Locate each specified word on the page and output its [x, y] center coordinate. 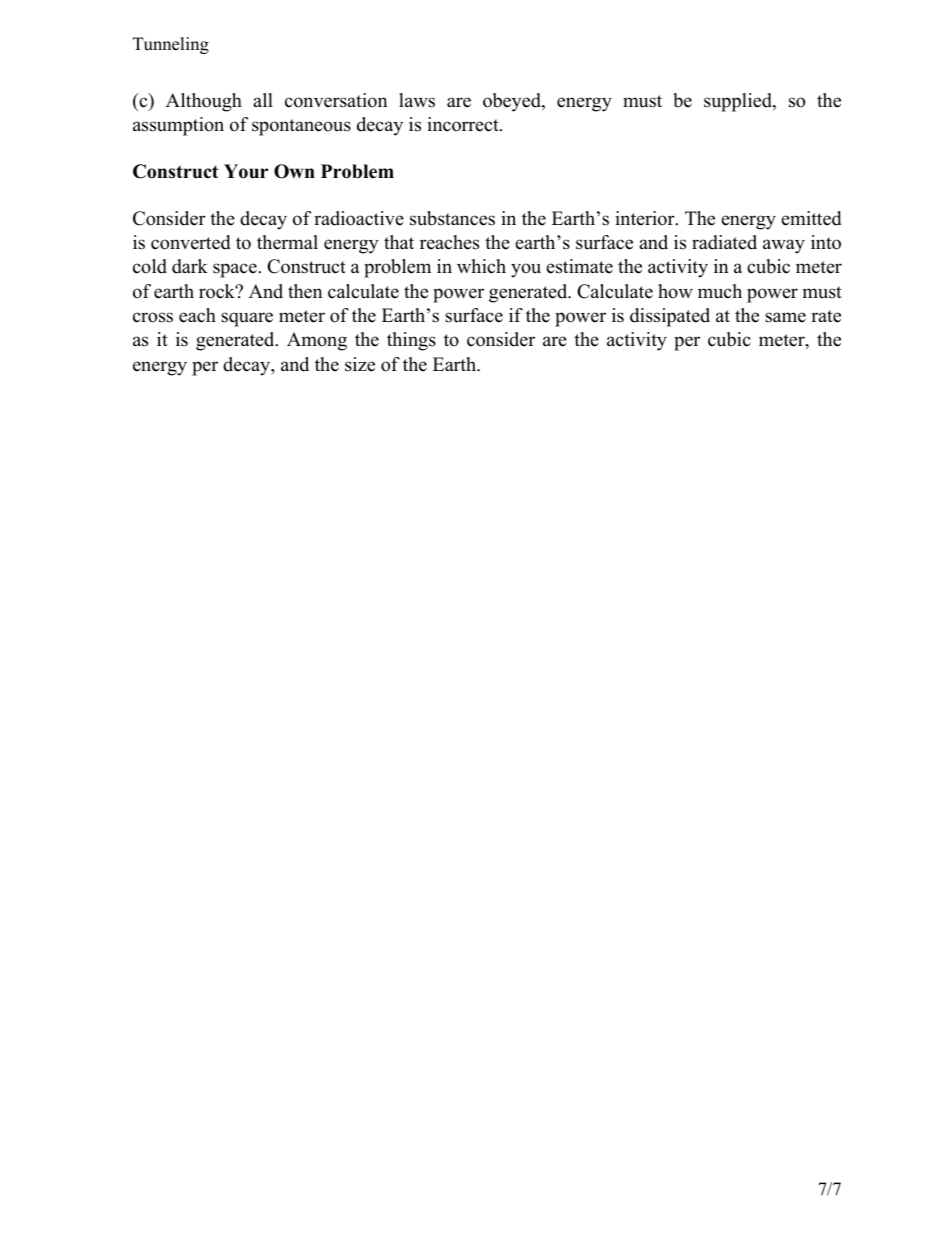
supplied [739, 102]
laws [417, 100]
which [481, 266]
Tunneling [171, 45]
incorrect [464, 124]
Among [317, 341]
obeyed [513, 102]
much [720, 291]
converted [190, 242]
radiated [724, 242]
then [305, 291]
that [399, 242]
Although [204, 102]
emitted [811, 218]
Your [246, 171]
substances [452, 218]
